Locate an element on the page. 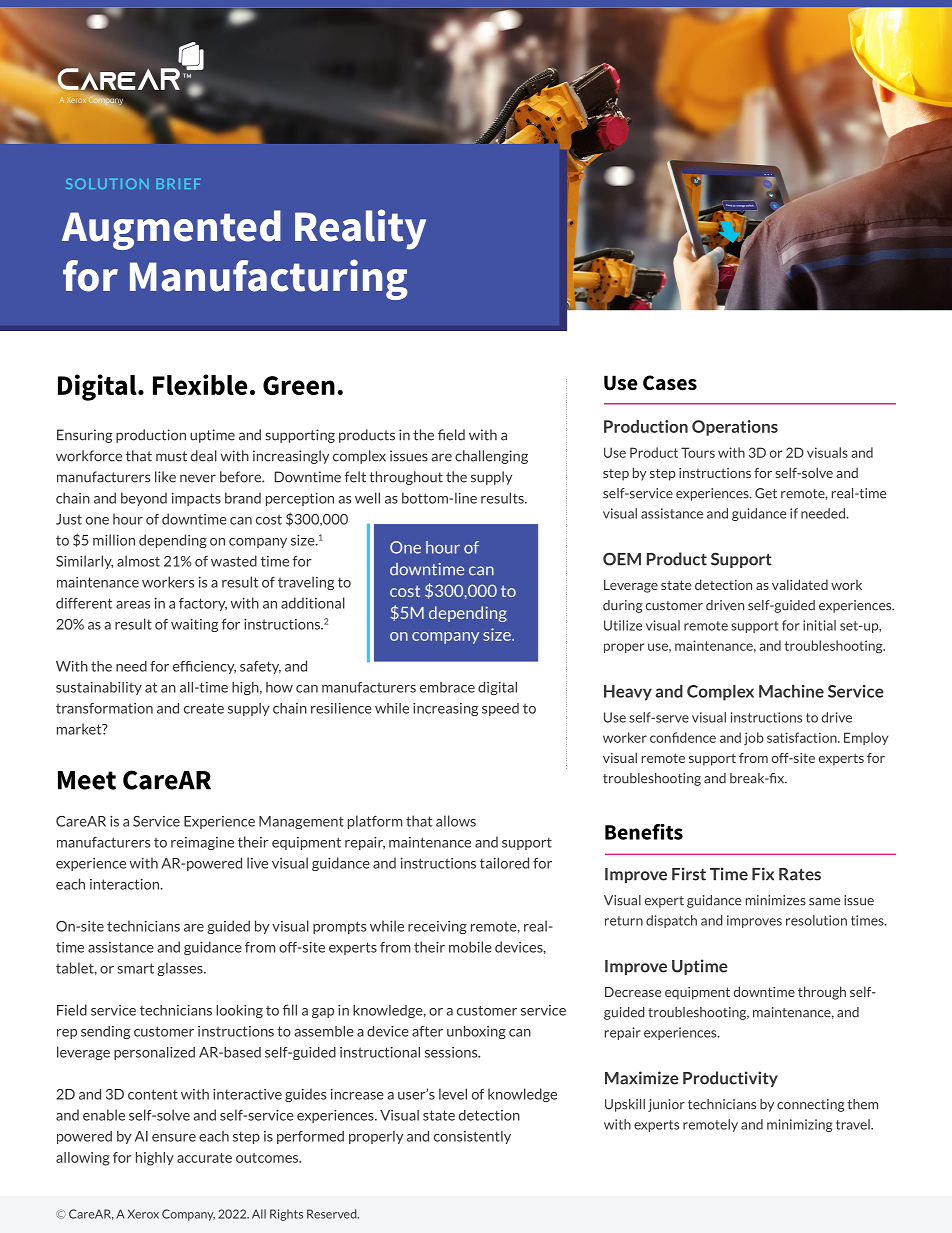 The height and width of the document is (1233, 952). Augmented is located at coordinates (171, 230).
